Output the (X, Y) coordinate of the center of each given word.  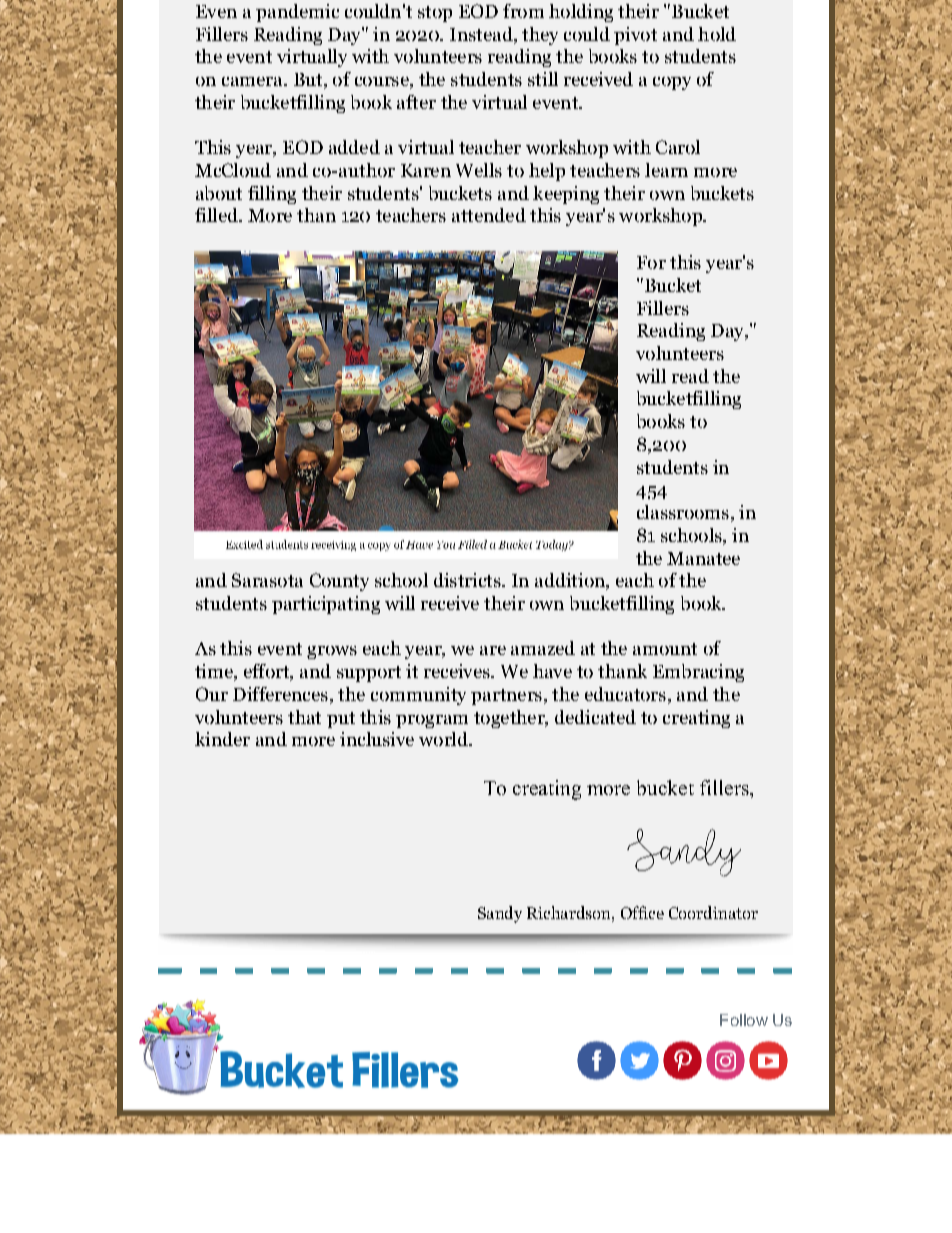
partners (506, 697)
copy (672, 83)
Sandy (500, 914)
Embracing (698, 673)
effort (267, 672)
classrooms (683, 512)
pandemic (297, 13)
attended (489, 215)
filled (217, 215)
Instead (482, 34)
